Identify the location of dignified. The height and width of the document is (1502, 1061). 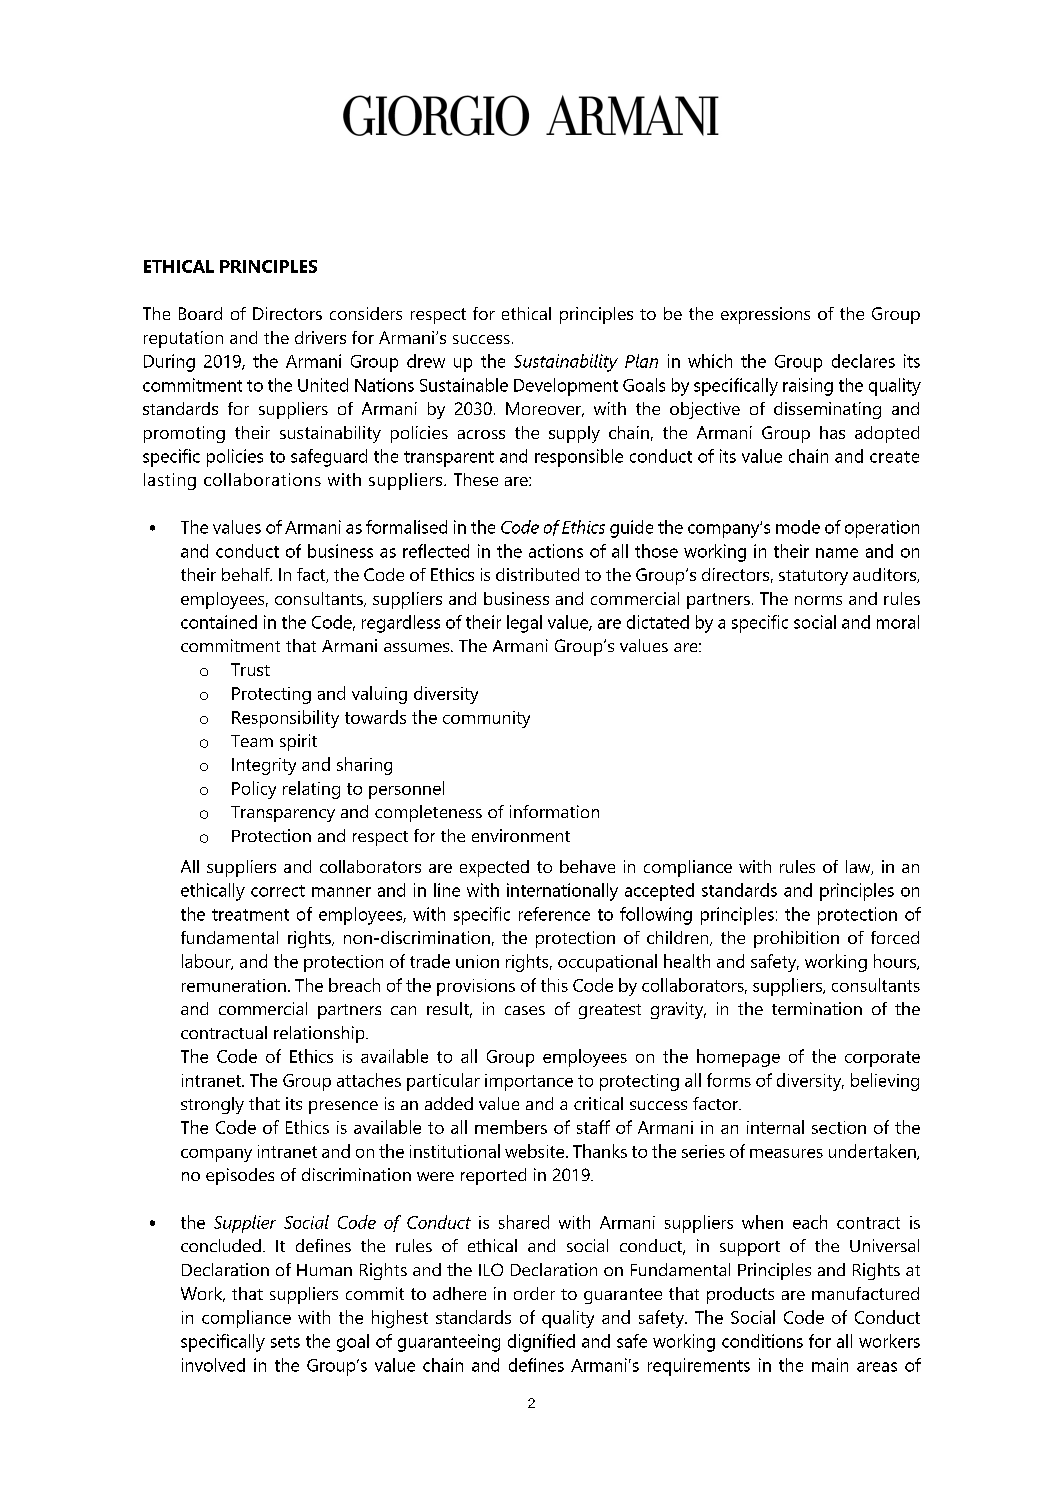
(541, 1343).
